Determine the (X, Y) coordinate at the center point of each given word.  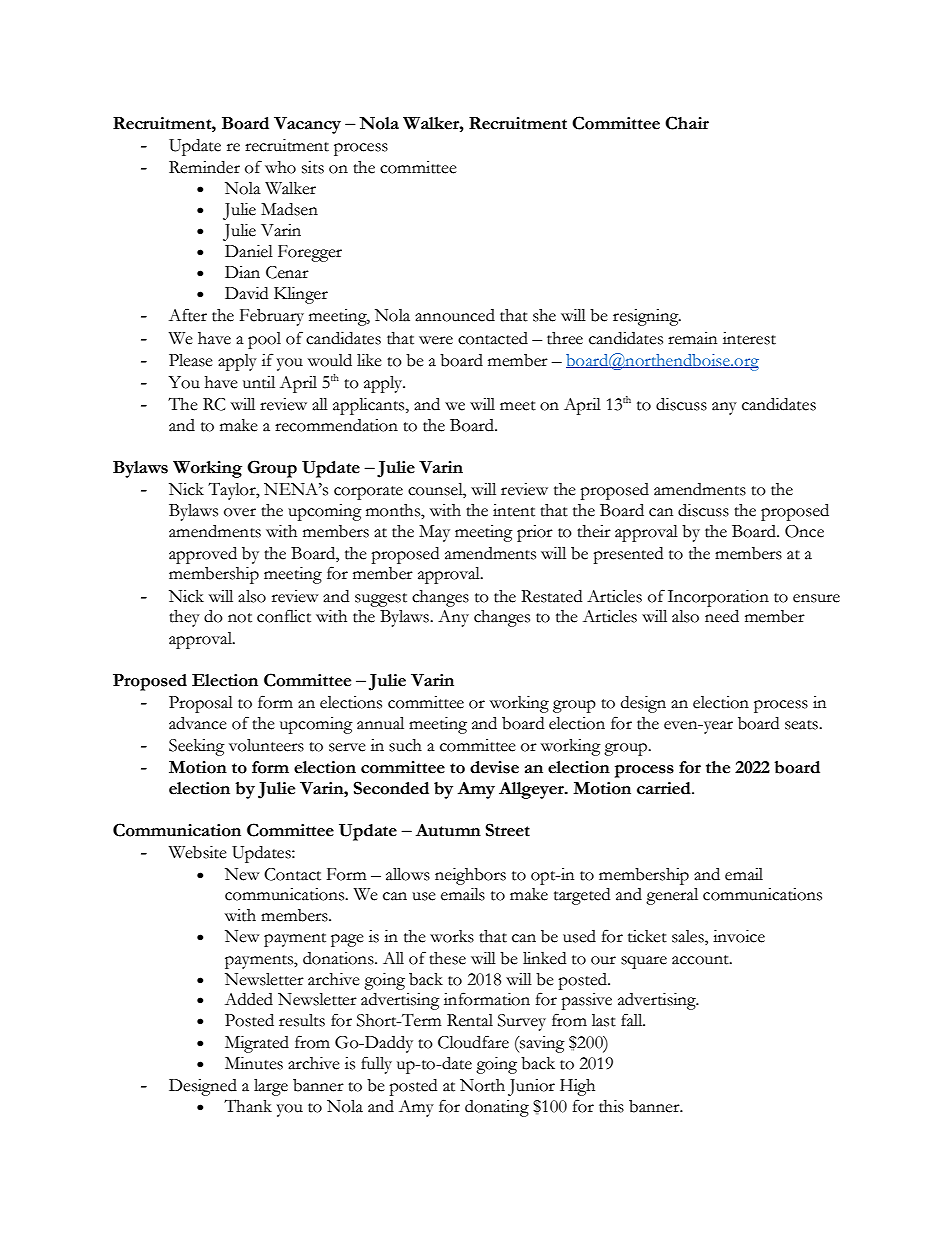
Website (198, 852)
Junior (531, 1087)
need (722, 616)
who (280, 167)
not (240, 618)
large (271, 1087)
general (672, 896)
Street (508, 830)
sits (313, 167)
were (436, 340)
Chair (687, 123)
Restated (551, 596)
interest (749, 338)
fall (633, 1020)
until (259, 382)
